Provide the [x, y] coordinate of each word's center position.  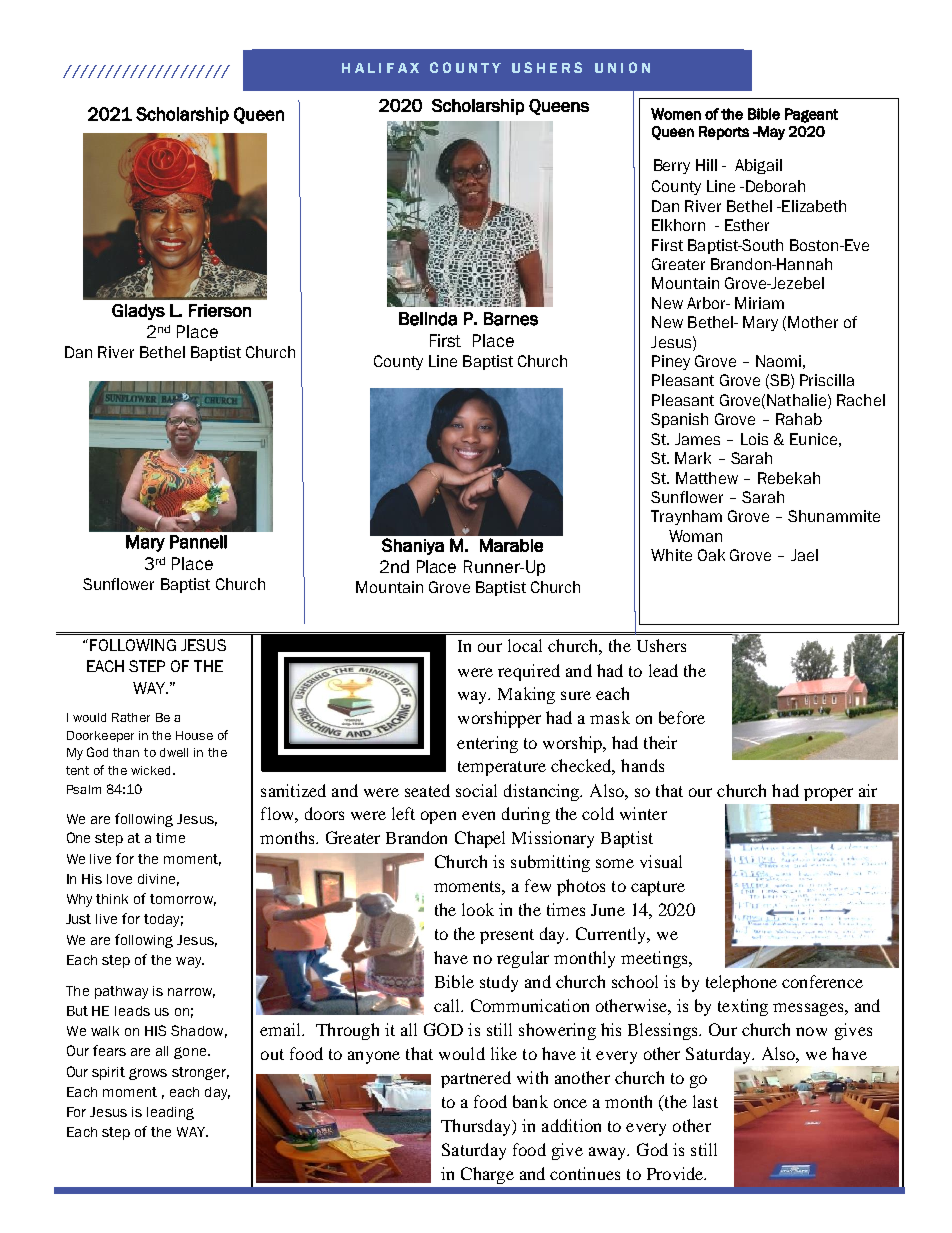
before [682, 717]
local [525, 645]
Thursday [477, 1127]
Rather [131, 717]
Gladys [138, 312]
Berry [672, 166]
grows [148, 1074]
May [770, 133]
